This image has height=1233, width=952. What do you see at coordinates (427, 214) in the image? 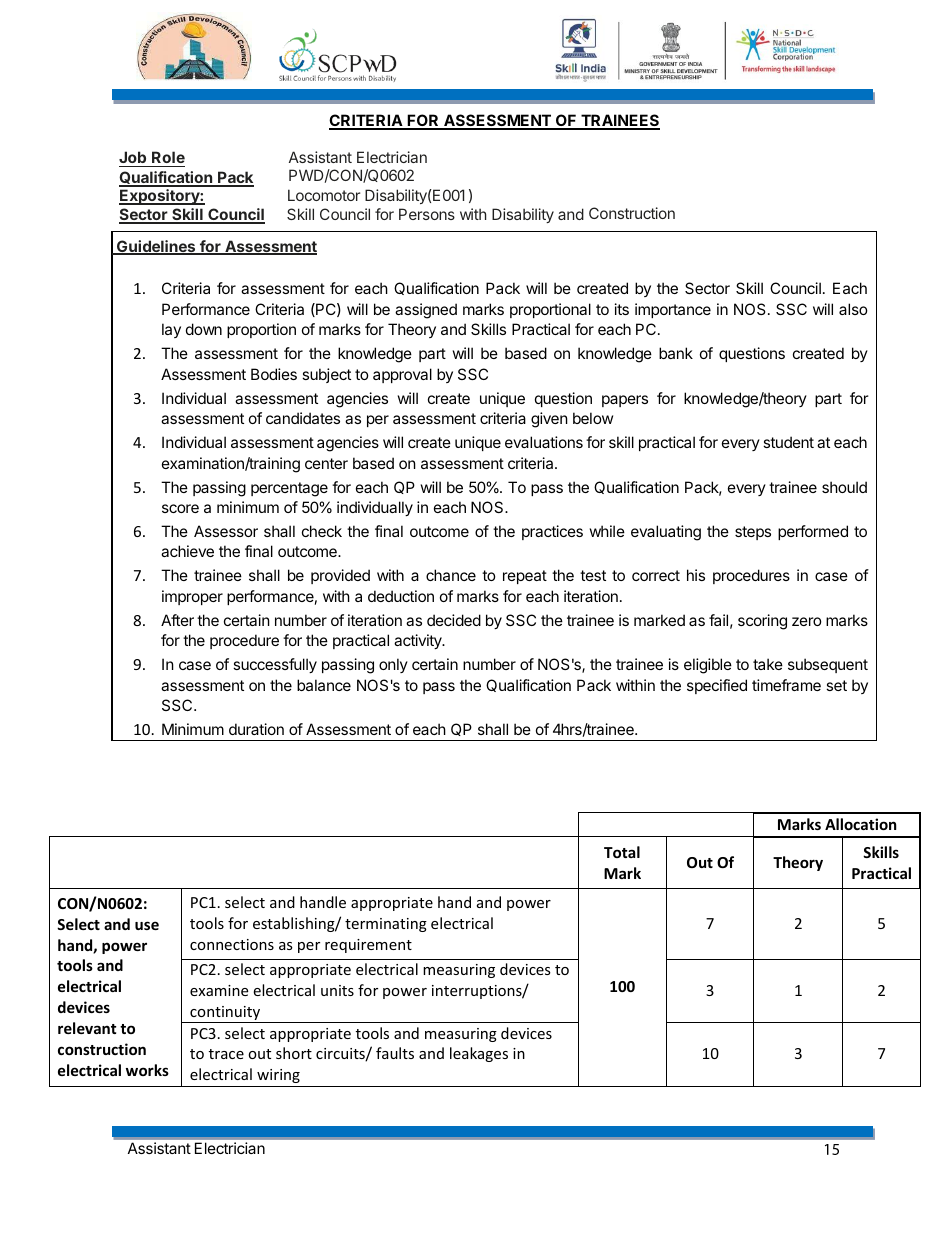
I see `Persons` at bounding box center [427, 214].
